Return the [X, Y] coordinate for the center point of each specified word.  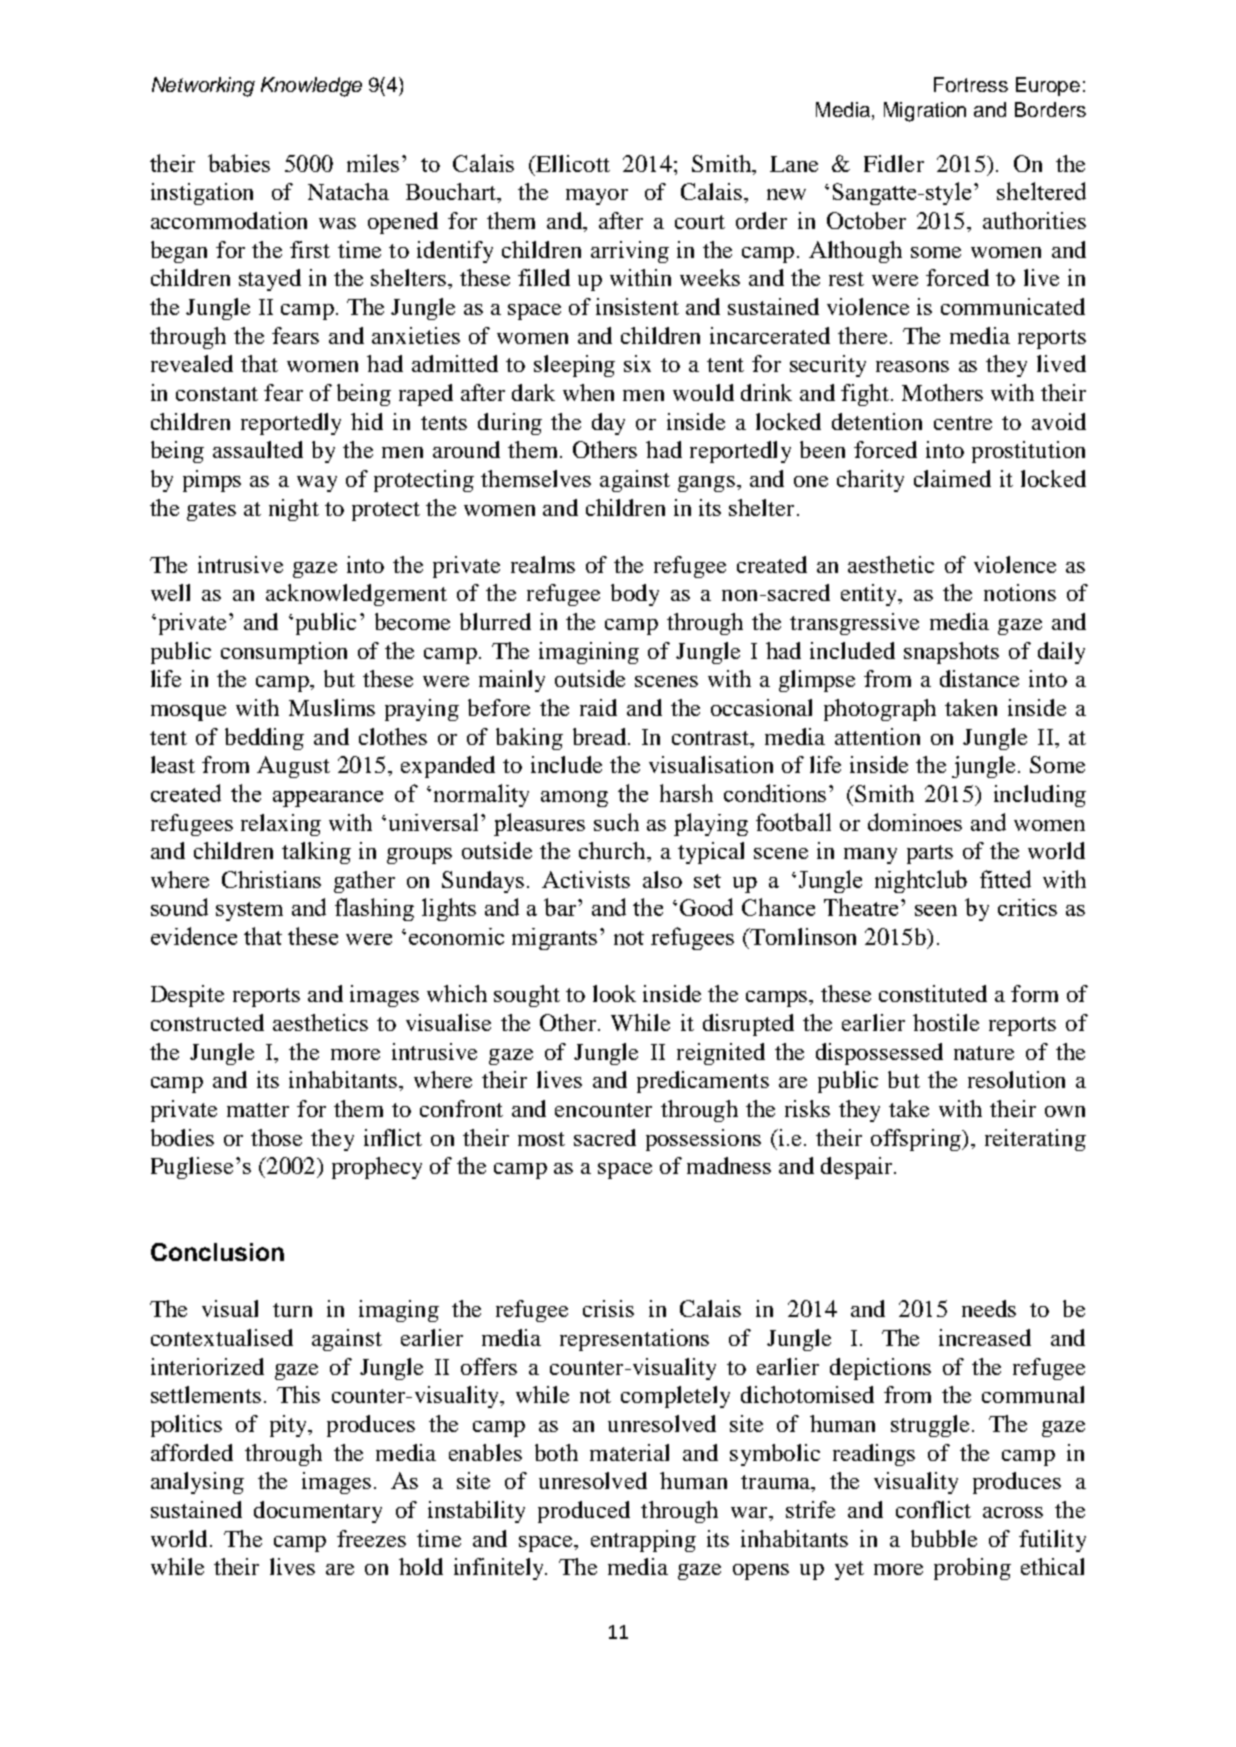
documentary [318, 1512]
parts [930, 854]
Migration [925, 112]
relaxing [281, 825]
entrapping [643, 1541]
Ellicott [572, 163]
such [616, 822]
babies [239, 163]
